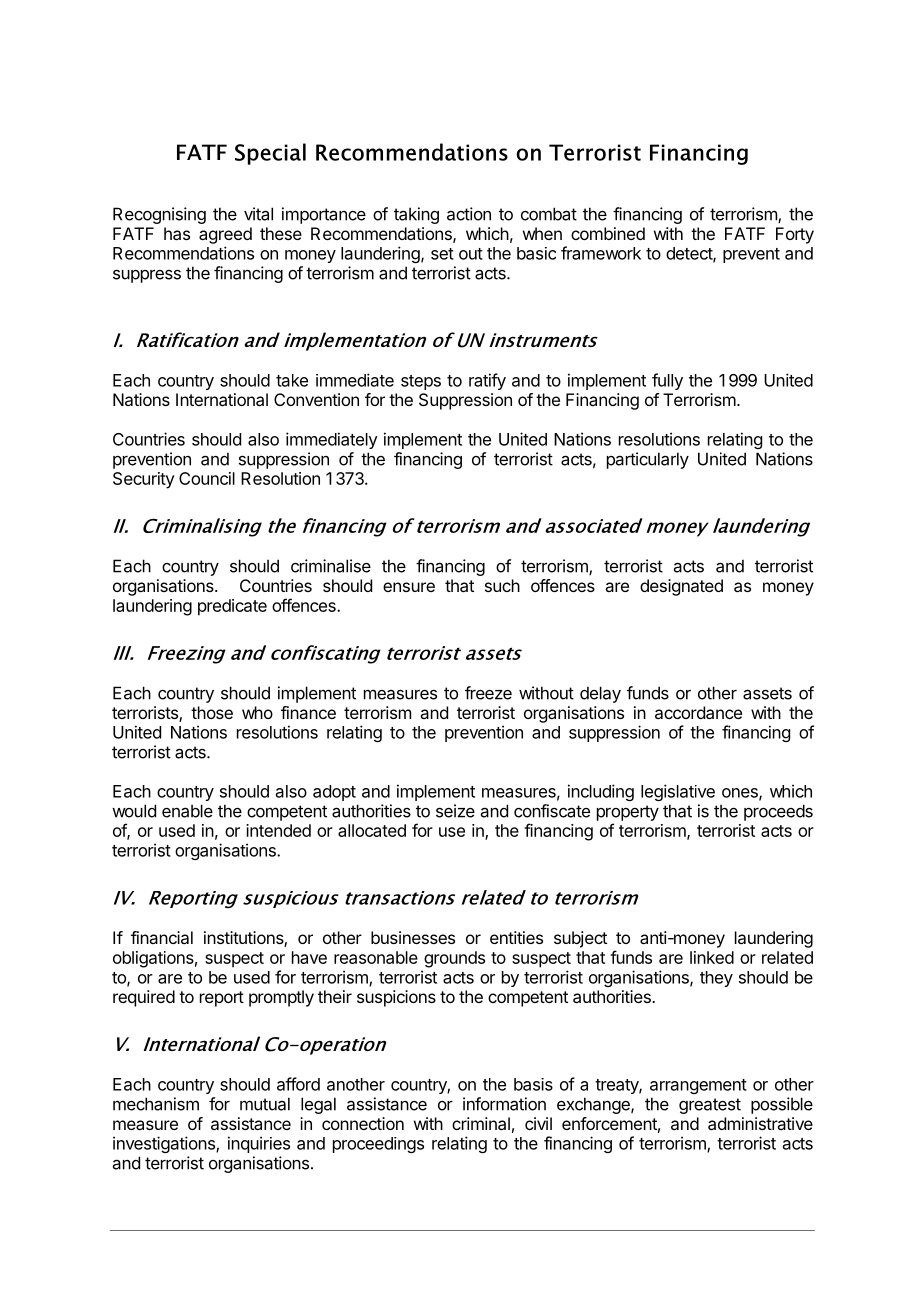  I want to click on freeze, so click(488, 693).
